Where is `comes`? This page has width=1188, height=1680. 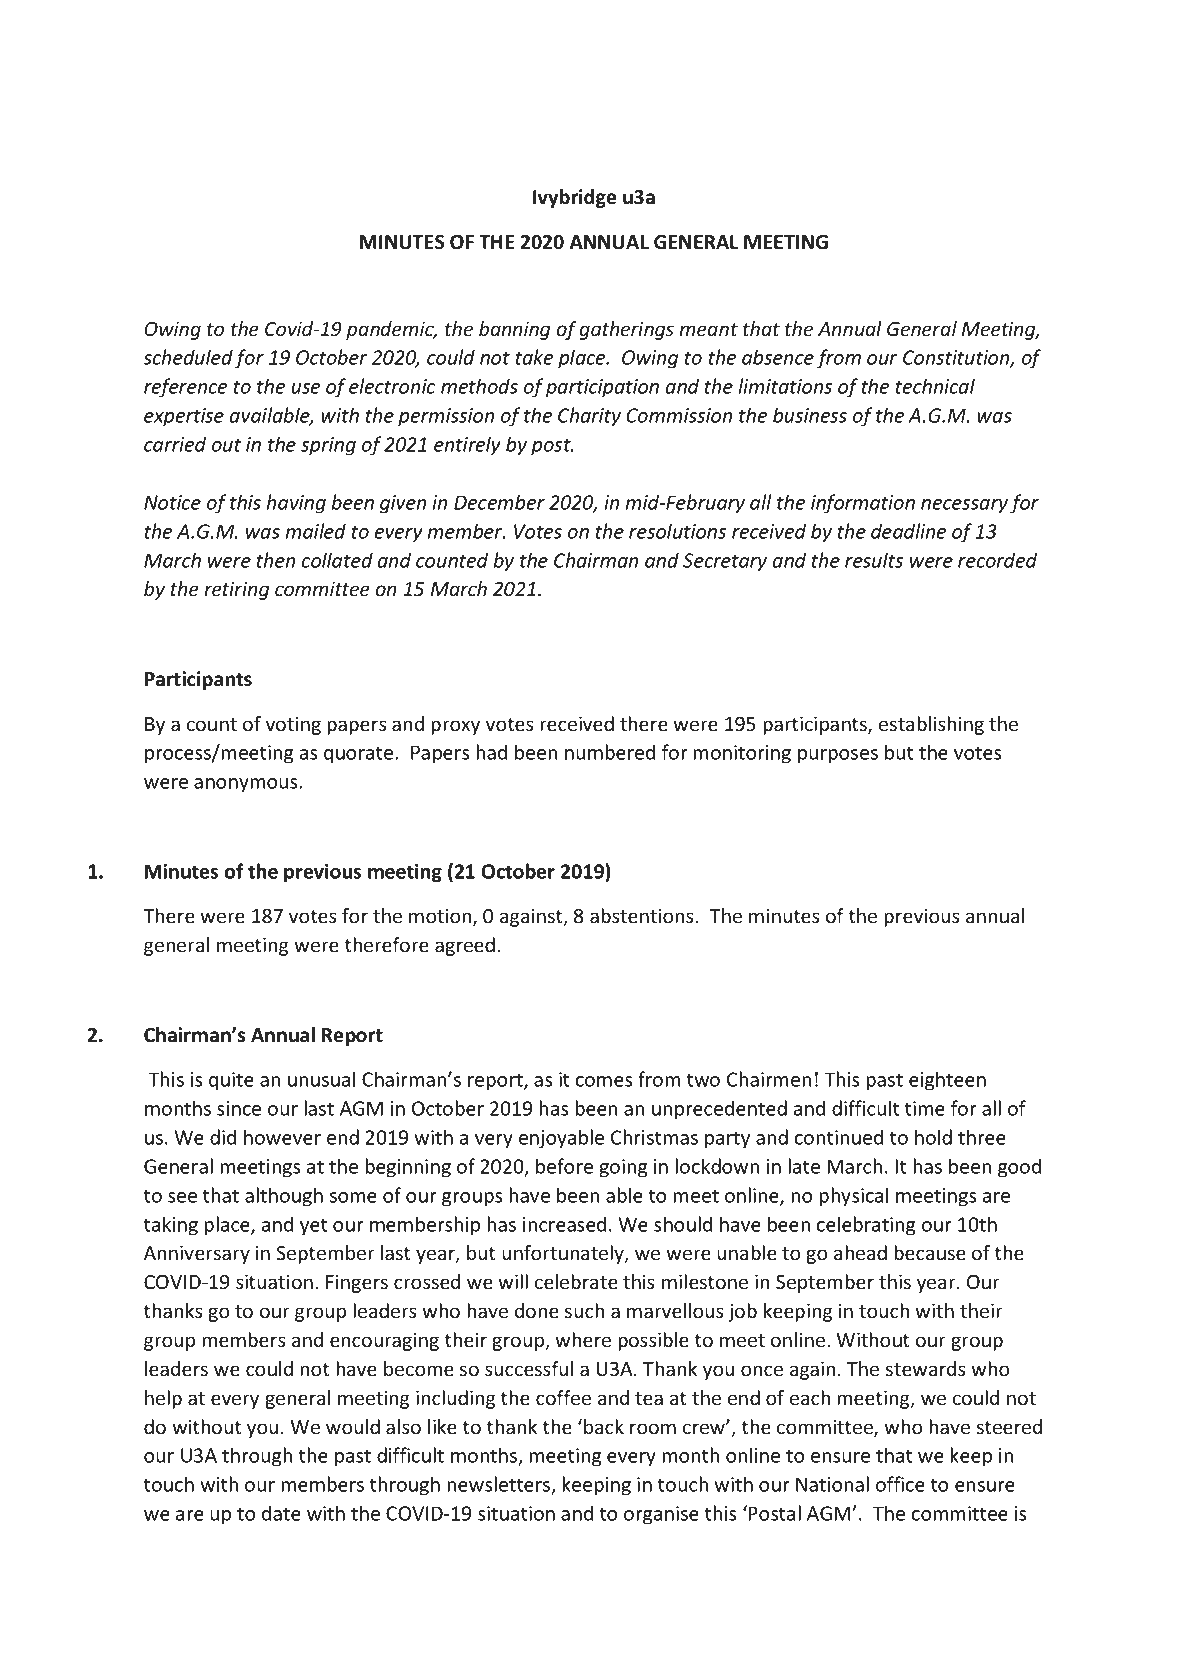 comes is located at coordinates (604, 1081).
